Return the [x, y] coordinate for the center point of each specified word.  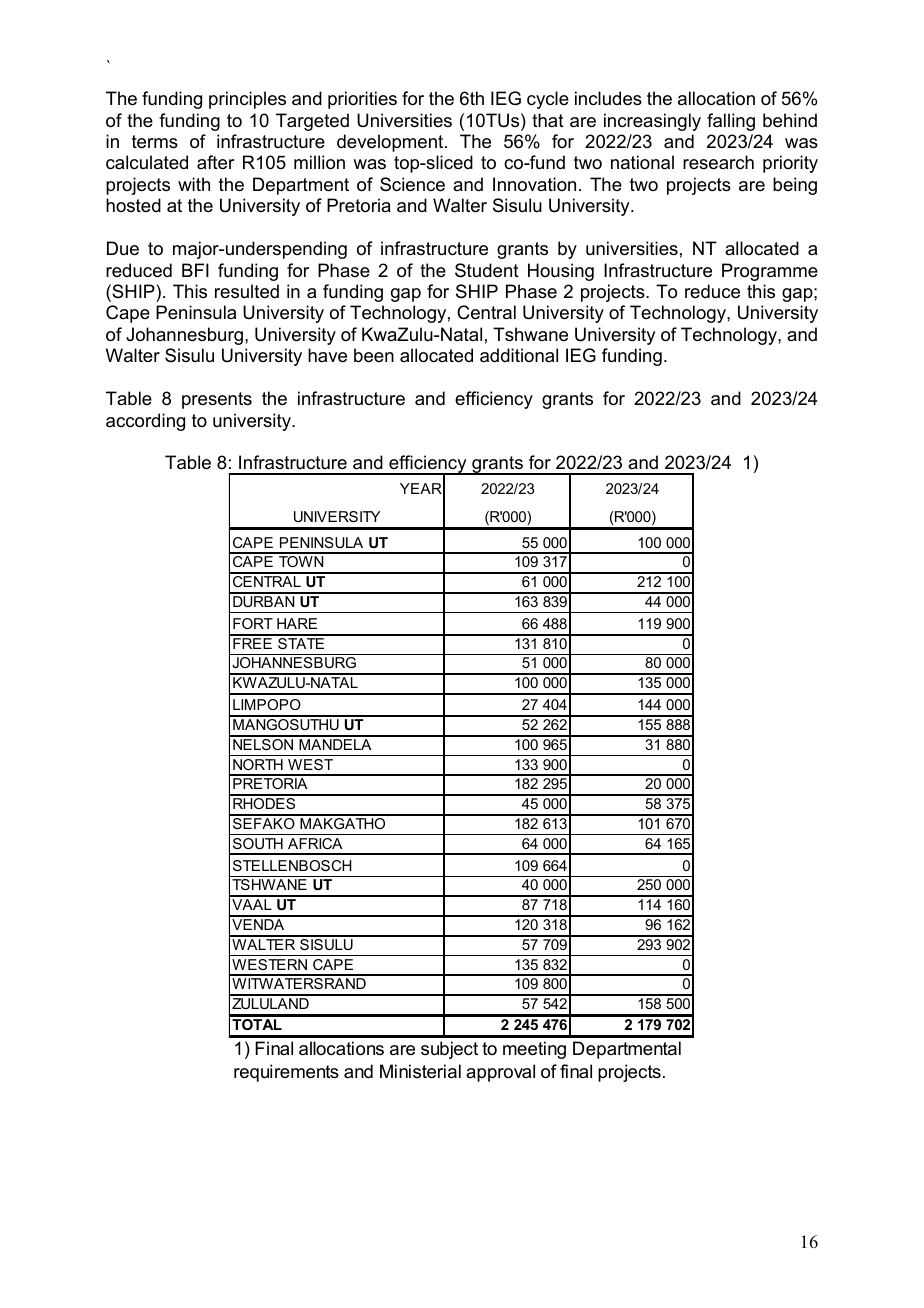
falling [731, 122]
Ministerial [420, 1071]
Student [487, 270]
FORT [253, 623]
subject [449, 1050]
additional [519, 355]
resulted [247, 291]
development [391, 143]
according [145, 422]
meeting [534, 1050]
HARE [297, 623]
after [215, 162]
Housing [561, 272]
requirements [286, 1073]
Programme [770, 272]
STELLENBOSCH [292, 865]
